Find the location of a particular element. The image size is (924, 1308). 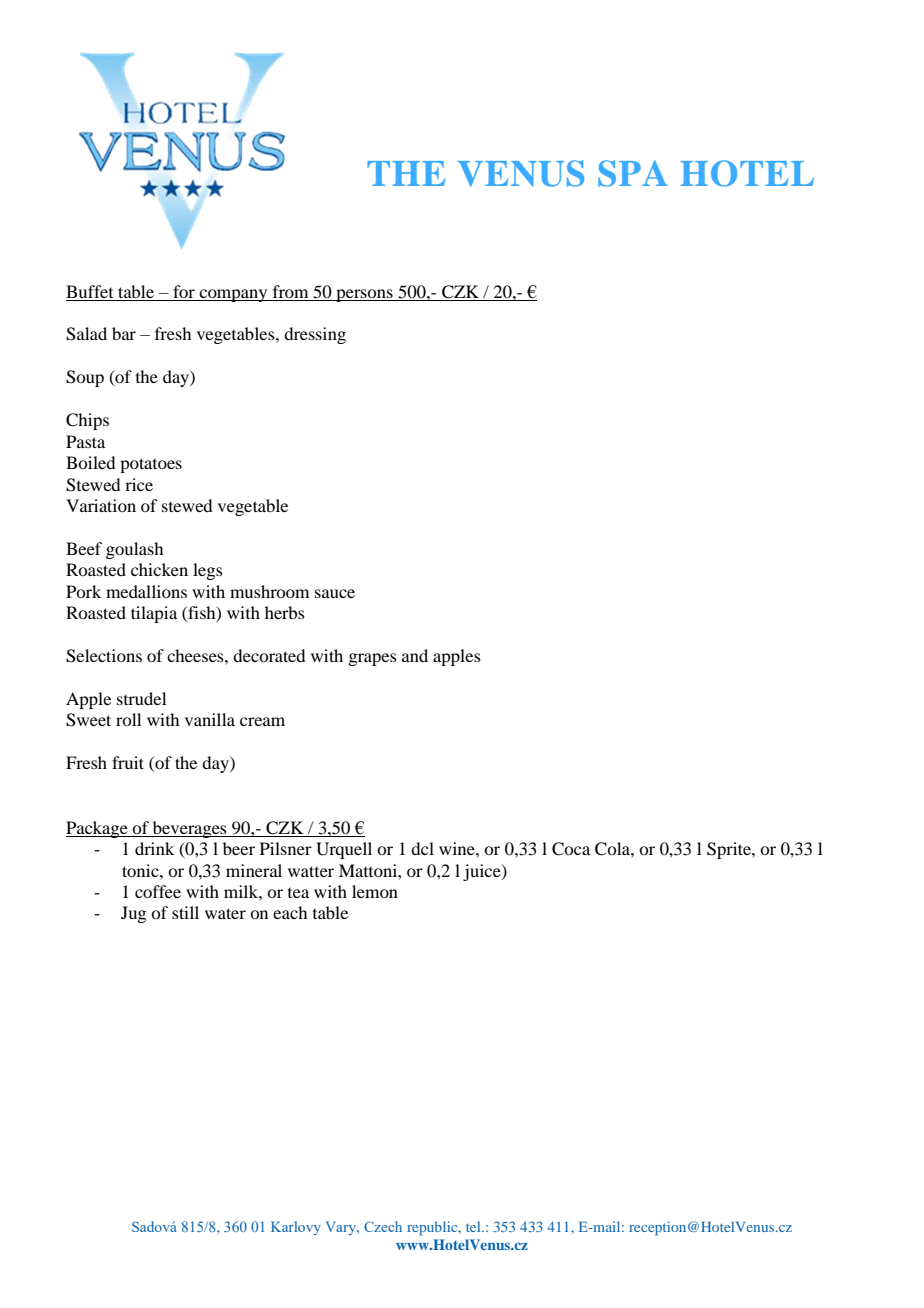

Sprite is located at coordinates (730, 850).
